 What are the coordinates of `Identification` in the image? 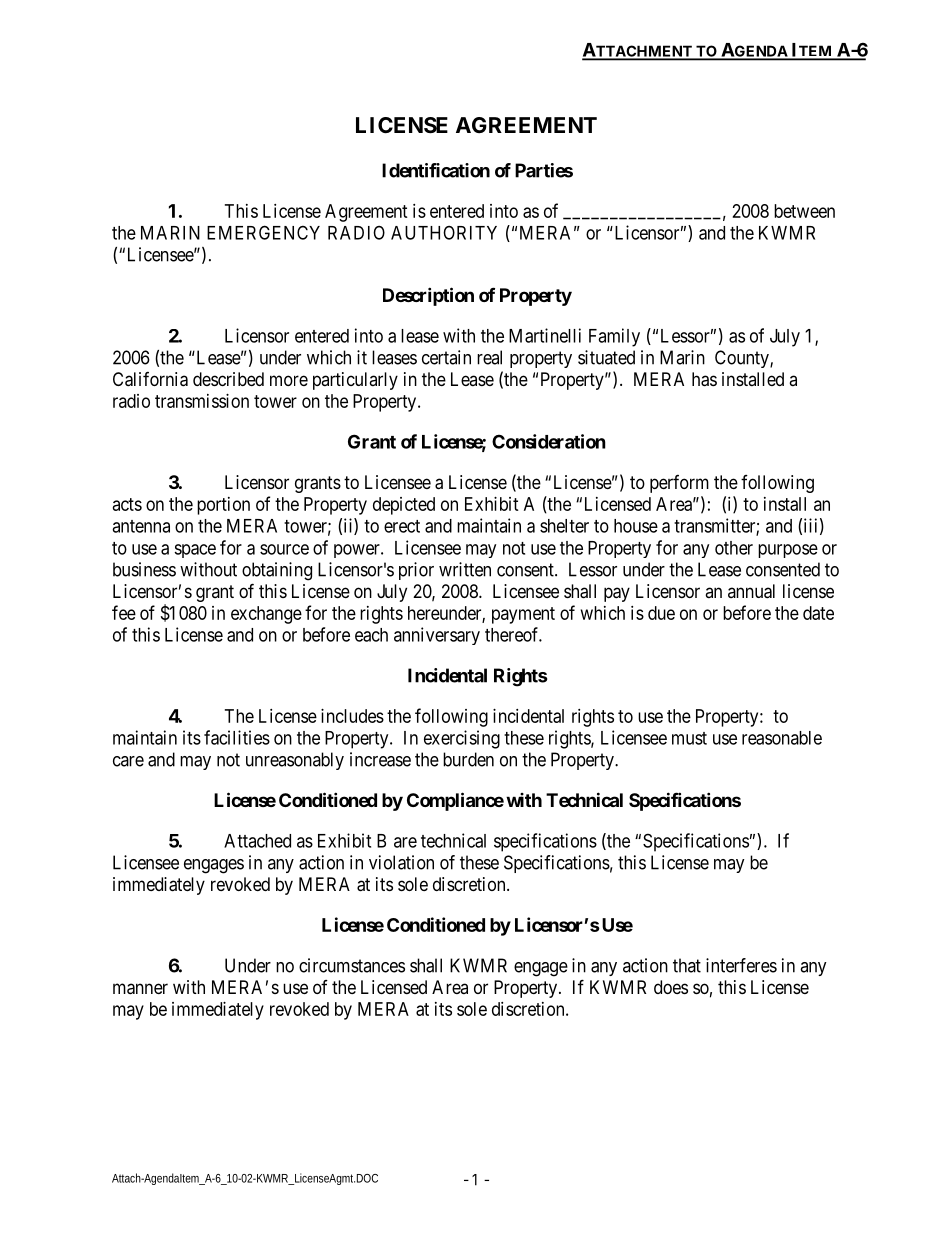 It's located at (436, 170).
